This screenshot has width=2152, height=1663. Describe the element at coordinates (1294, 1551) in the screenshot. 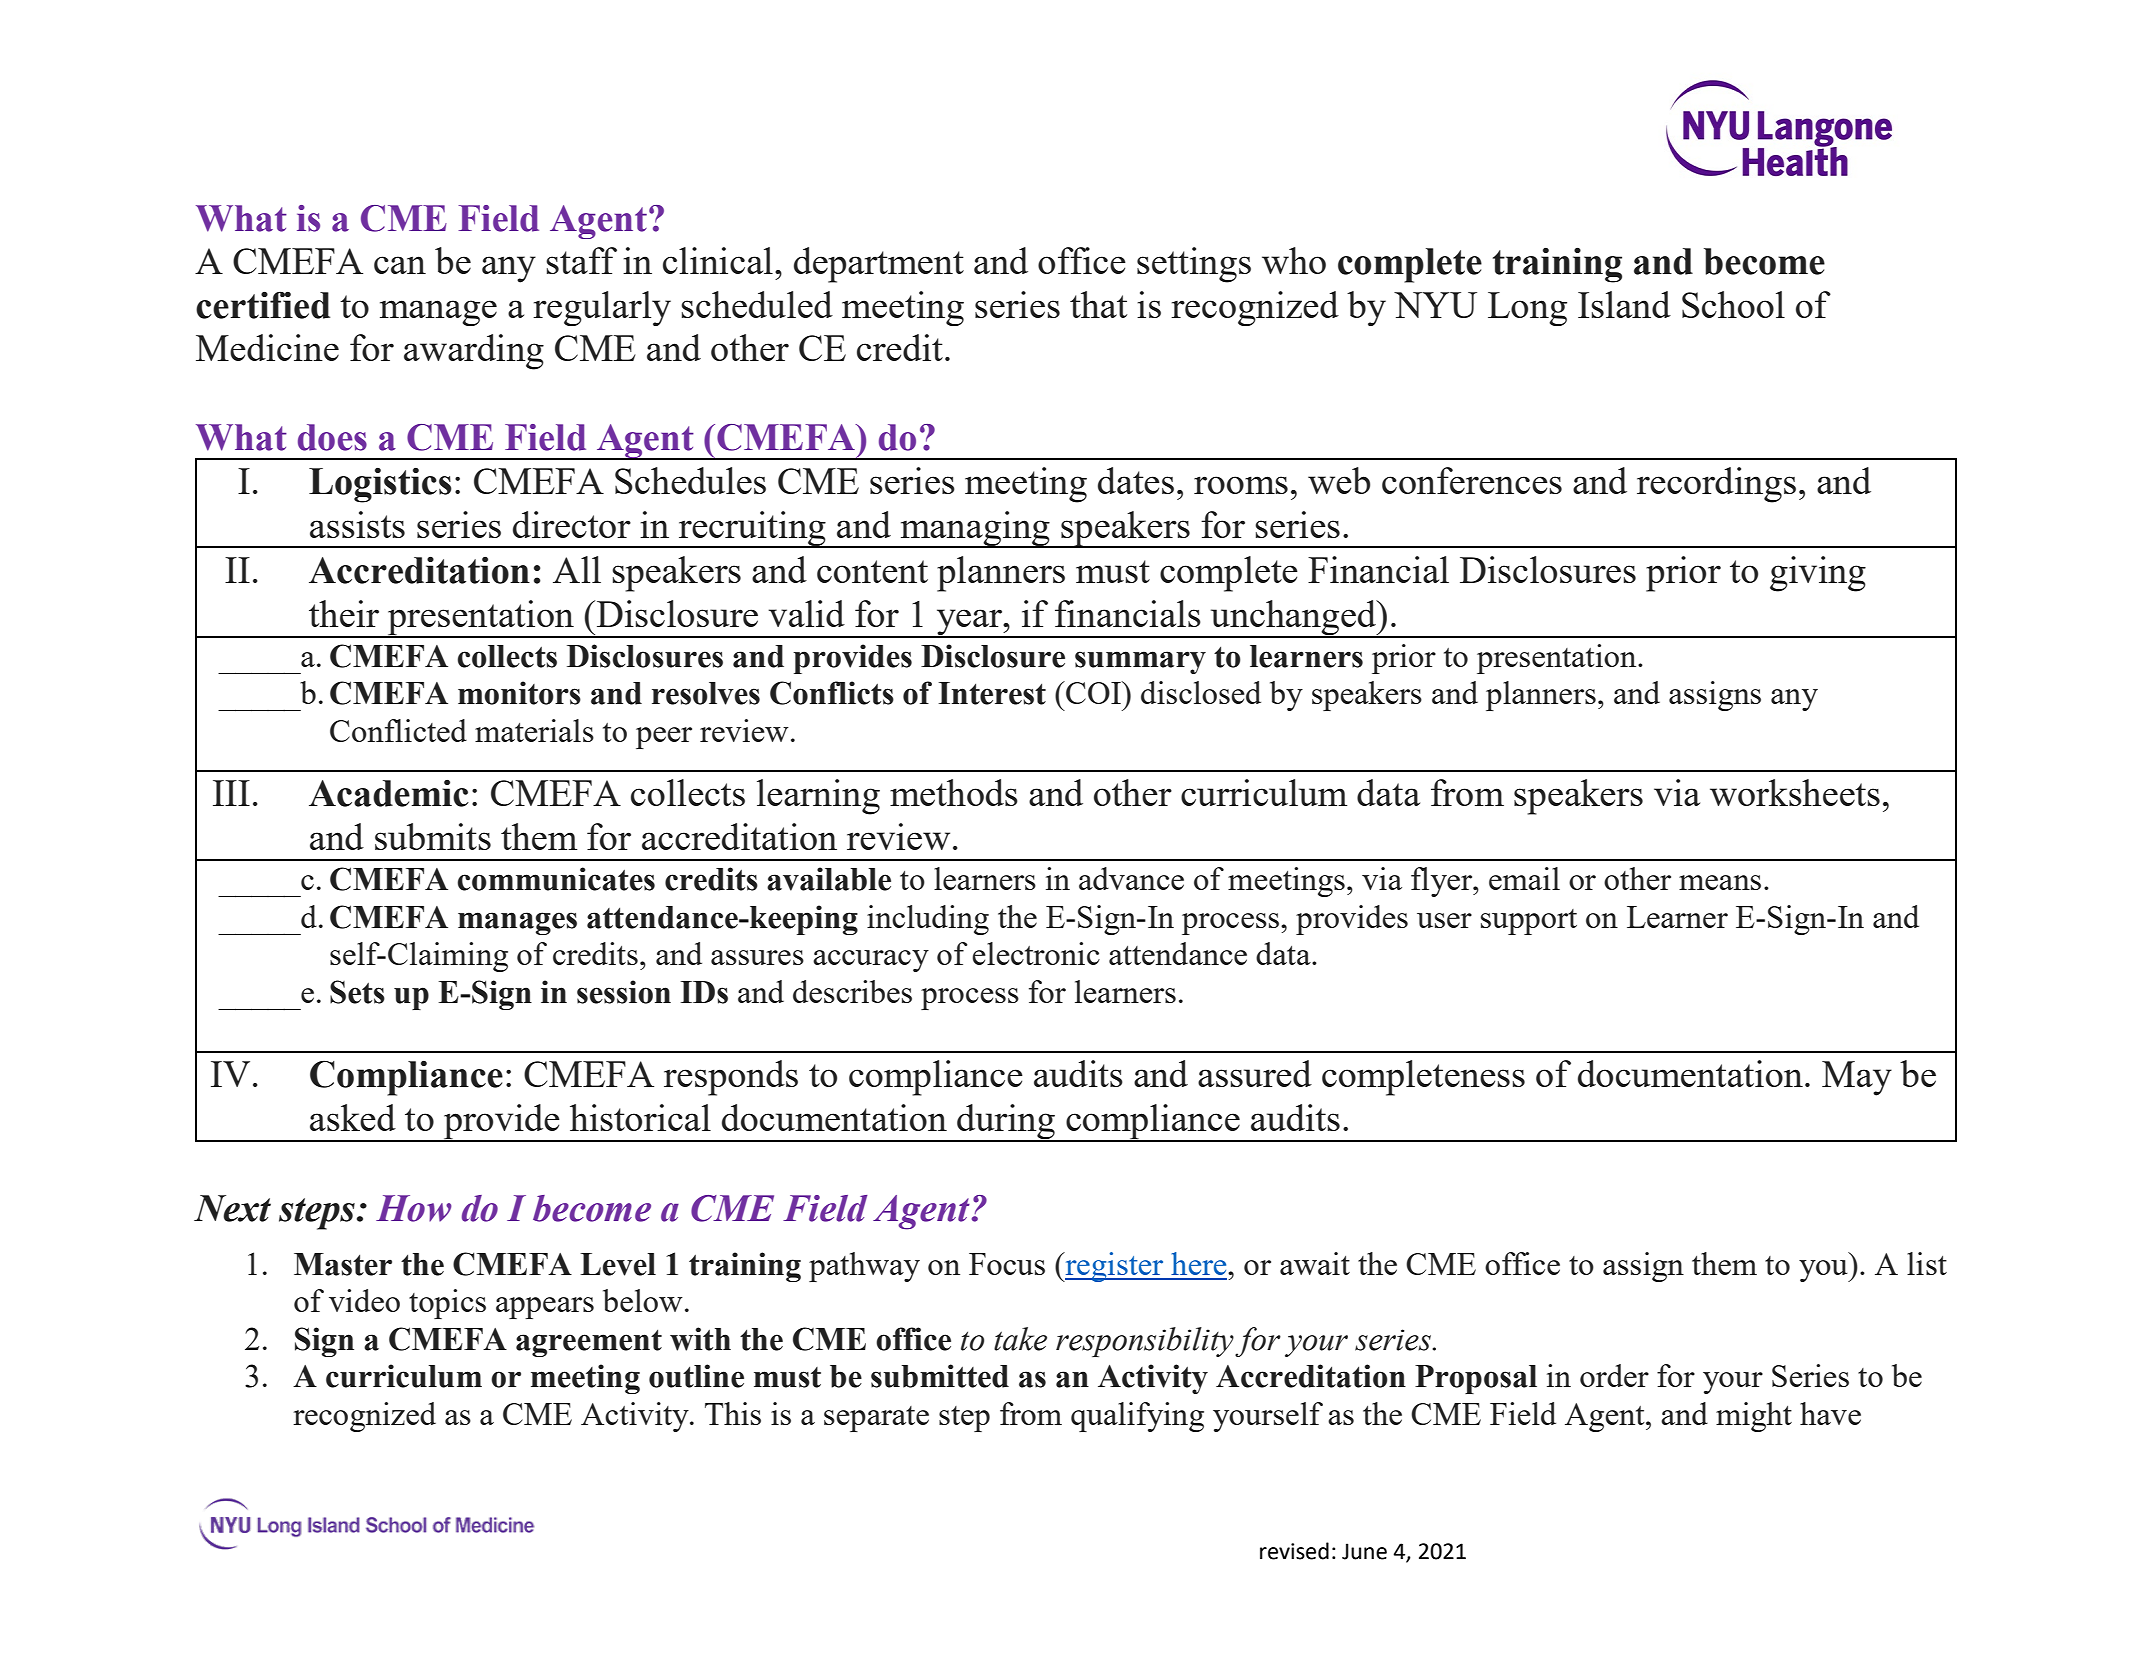

I see `revised` at that location.
